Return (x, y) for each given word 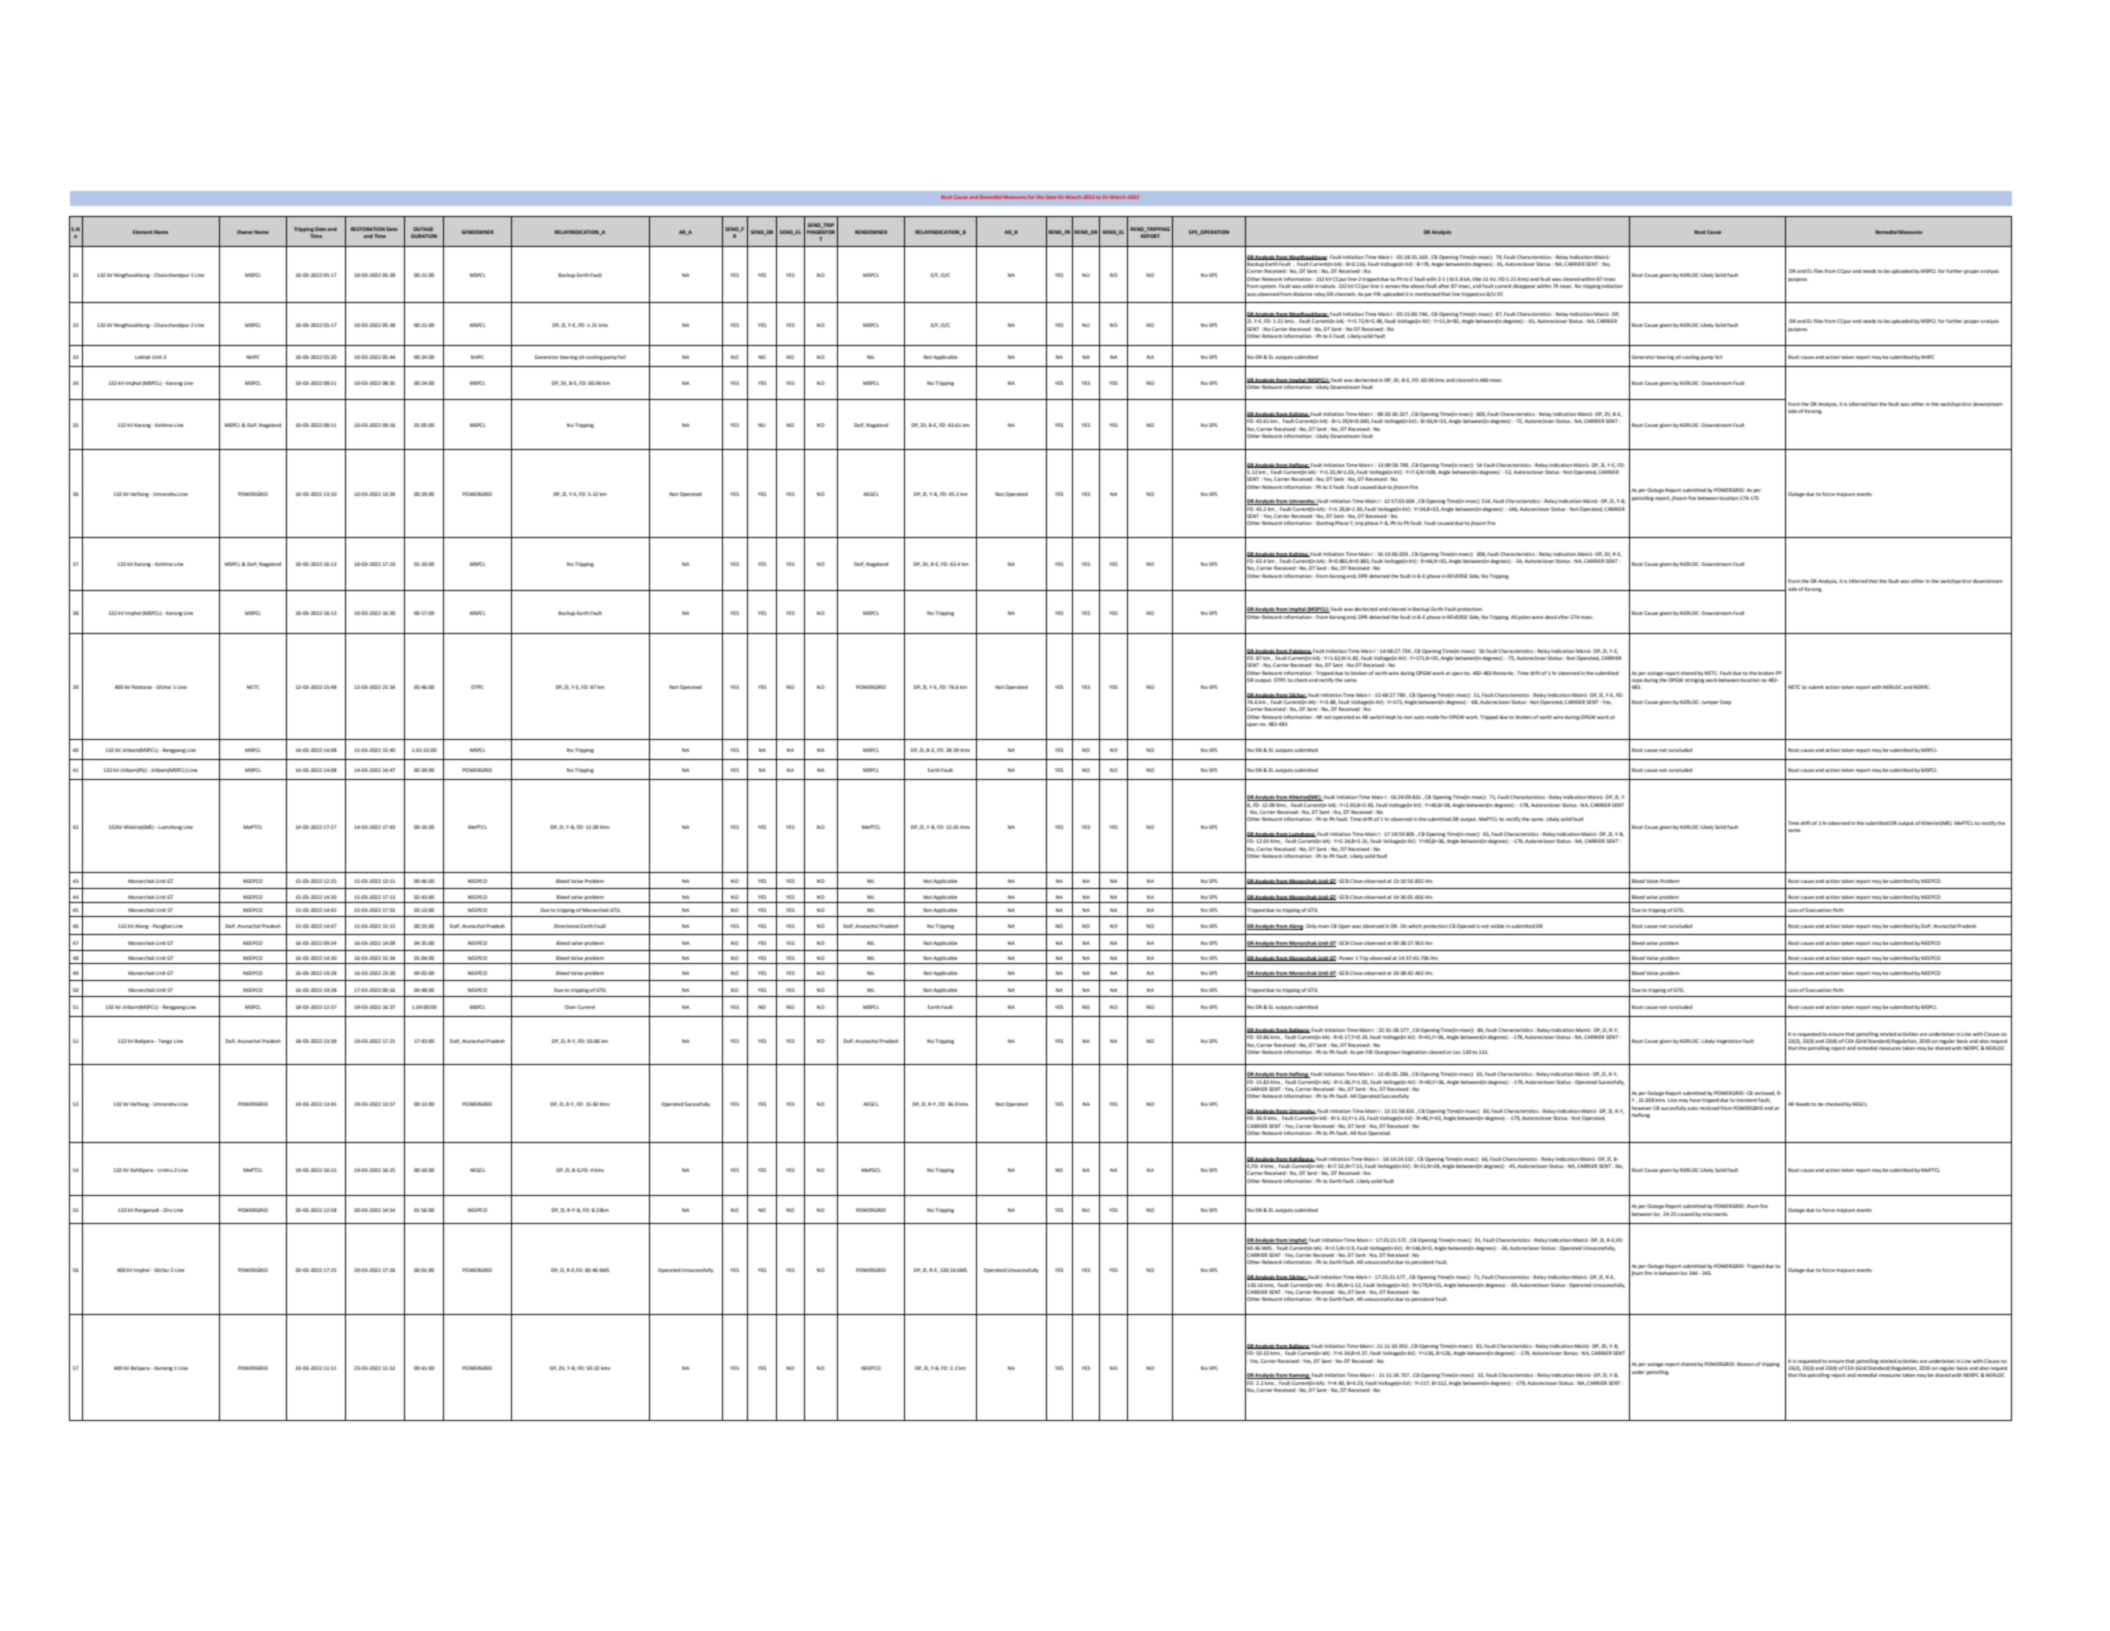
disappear (1524, 286)
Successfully (1395, 1096)
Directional (567, 926)
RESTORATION (368, 229)
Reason (1745, 1364)
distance (1303, 294)
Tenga (164, 1041)
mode (1433, 717)
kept (1391, 717)
